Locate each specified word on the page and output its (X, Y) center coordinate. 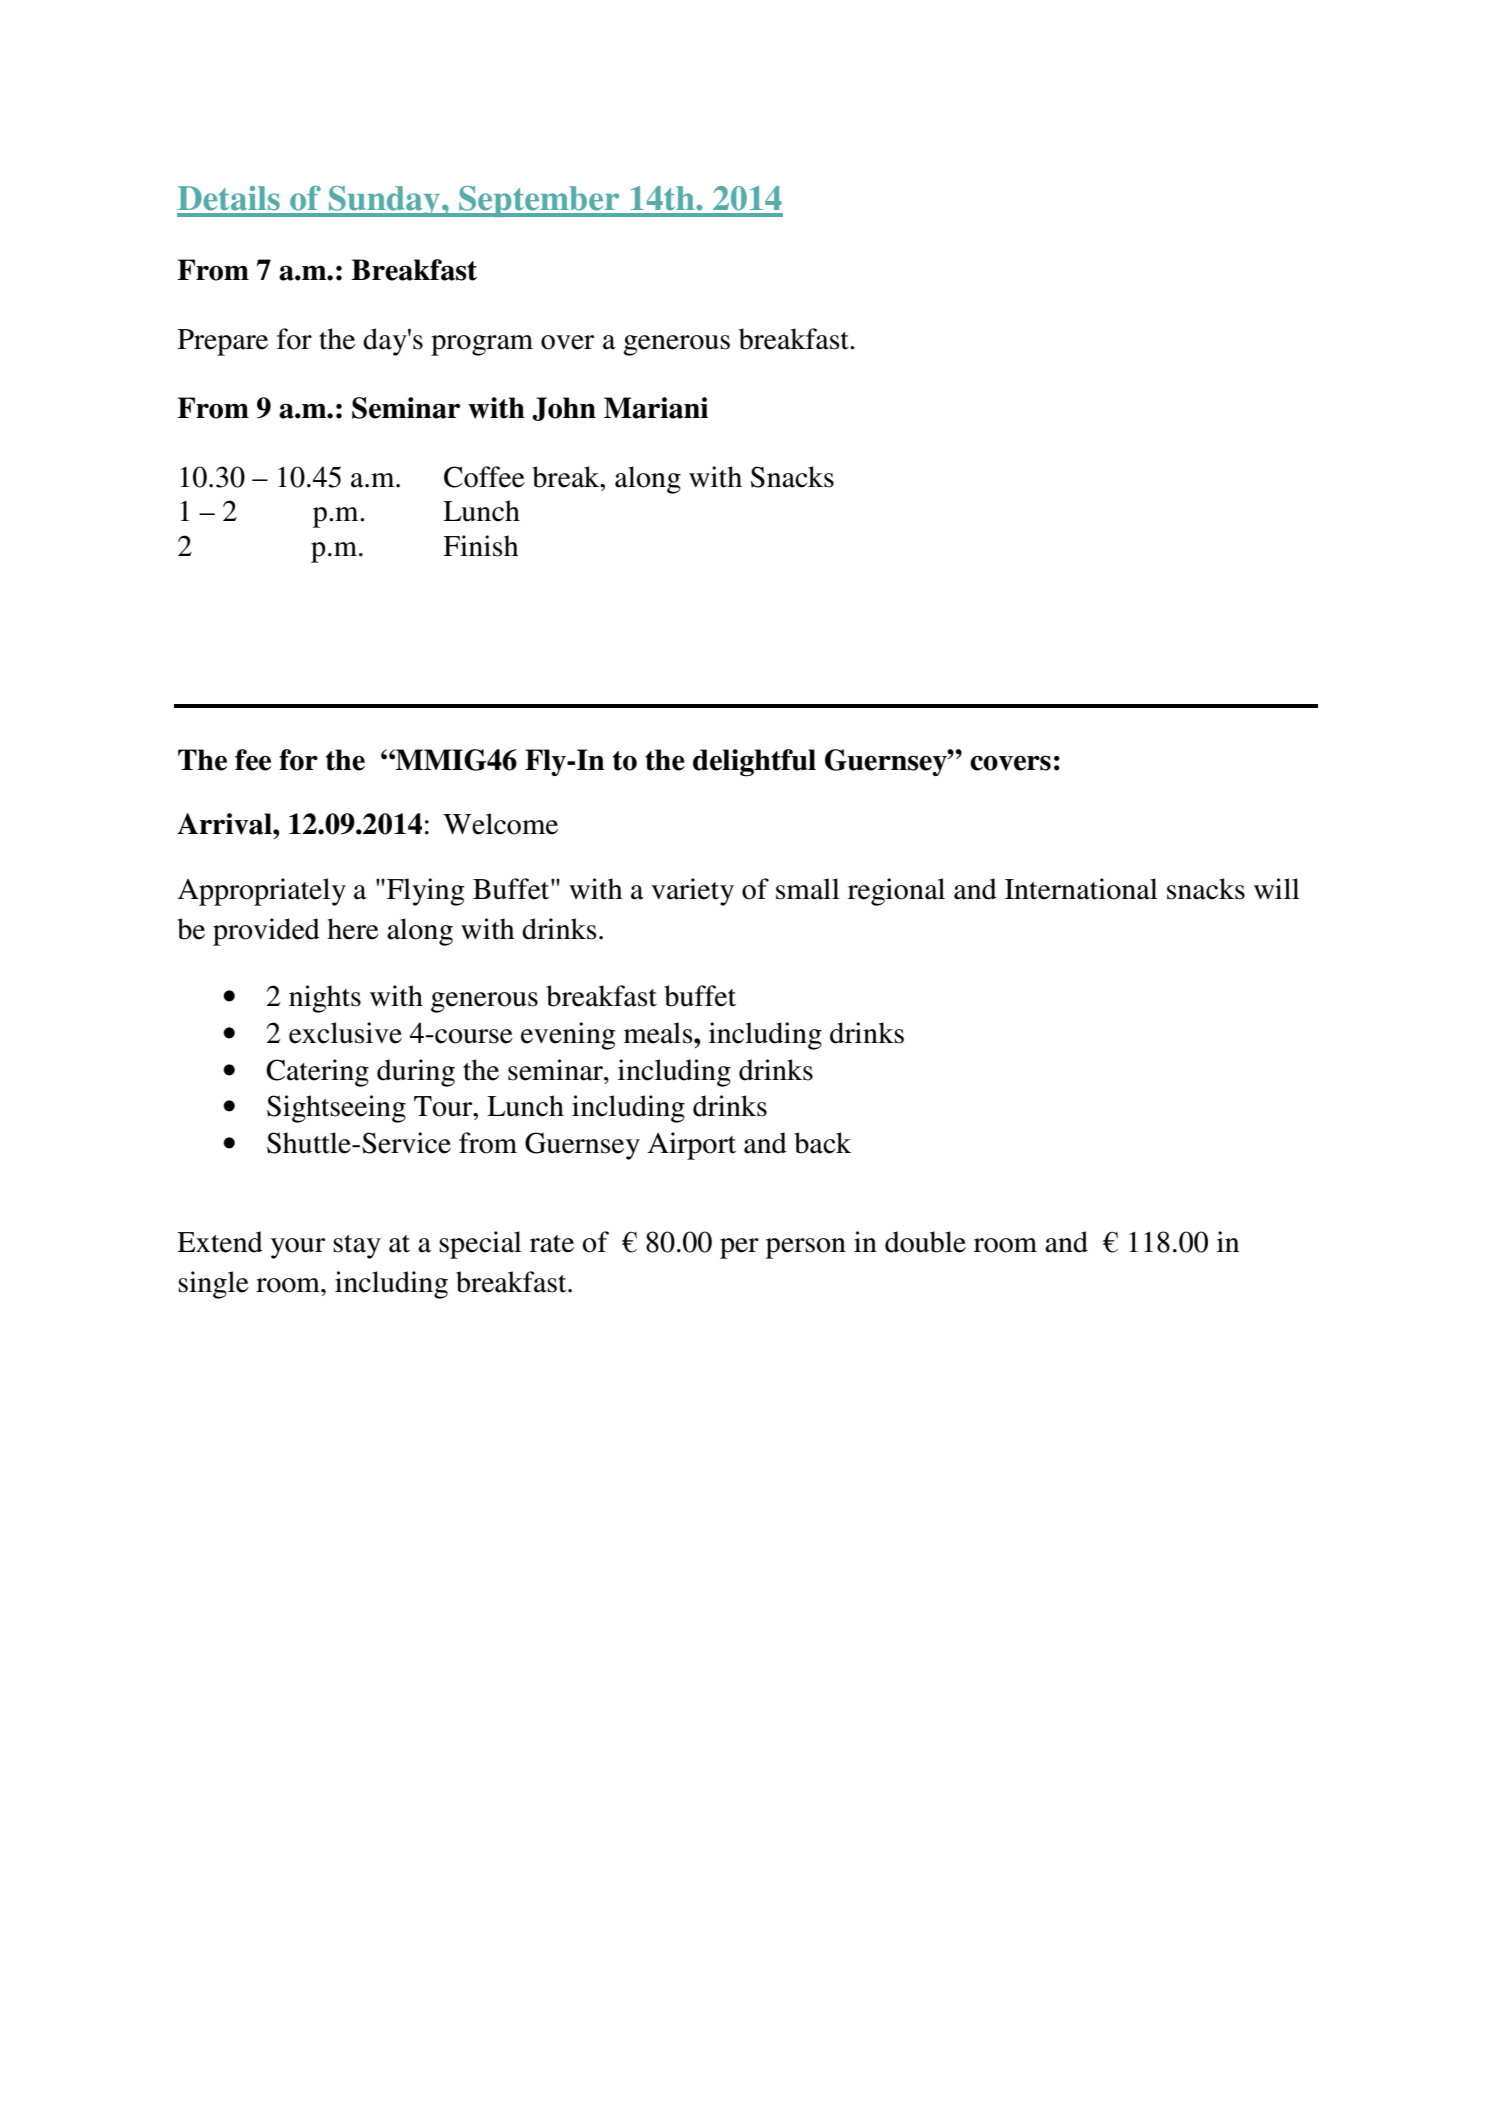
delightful (754, 763)
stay (357, 1247)
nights (325, 999)
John (564, 409)
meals (659, 1033)
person (806, 1248)
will (1277, 888)
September (539, 201)
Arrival (225, 824)
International (1081, 889)
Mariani (656, 408)
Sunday (384, 201)
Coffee (484, 477)
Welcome (500, 824)
